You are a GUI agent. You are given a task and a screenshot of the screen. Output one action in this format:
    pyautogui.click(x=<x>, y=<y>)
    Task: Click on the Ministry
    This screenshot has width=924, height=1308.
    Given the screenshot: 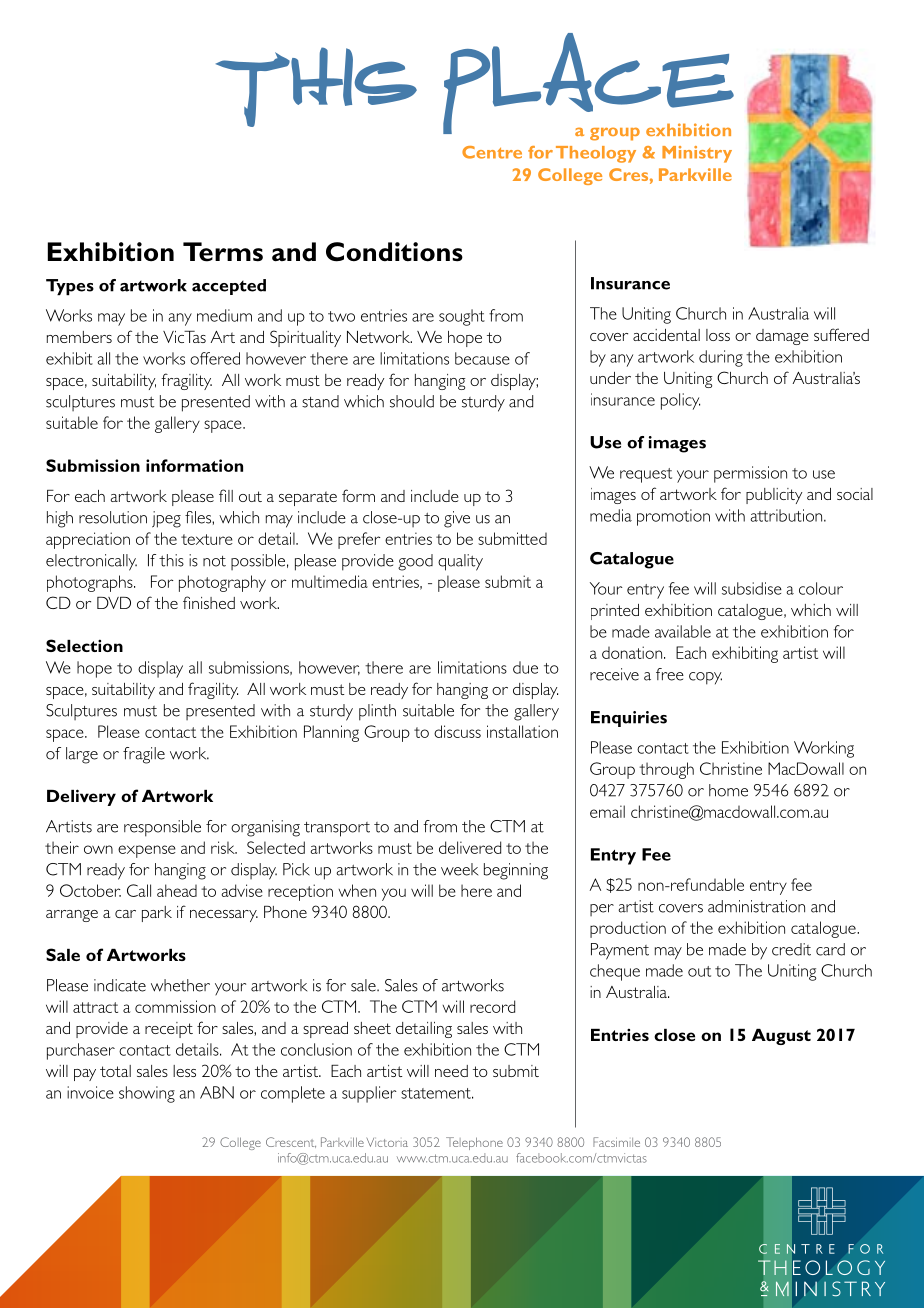 What is the action you would take?
    pyautogui.click(x=697, y=154)
